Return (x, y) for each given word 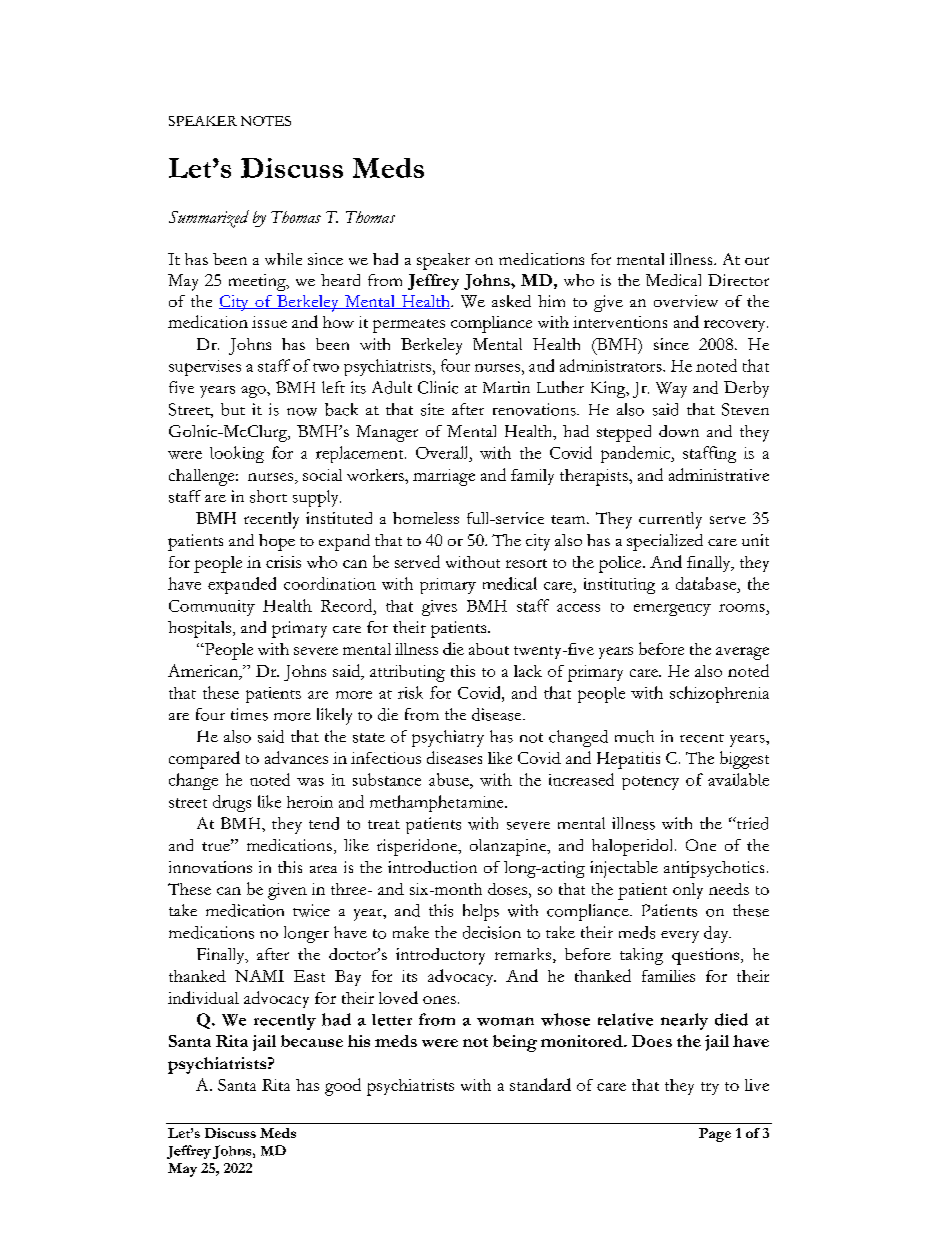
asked (511, 301)
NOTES (266, 121)
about (489, 649)
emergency (672, 610)
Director (738, 280)
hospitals (199, 629)
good (343, 1087)
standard (540, 1084)
